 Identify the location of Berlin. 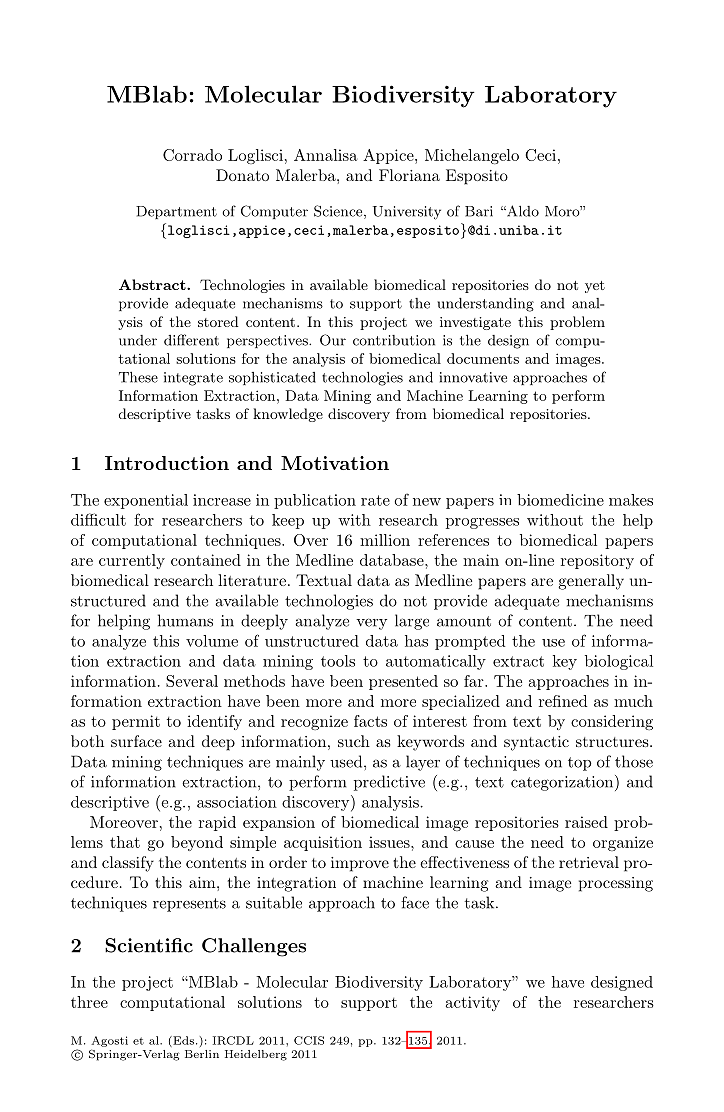
(202, 1054).
